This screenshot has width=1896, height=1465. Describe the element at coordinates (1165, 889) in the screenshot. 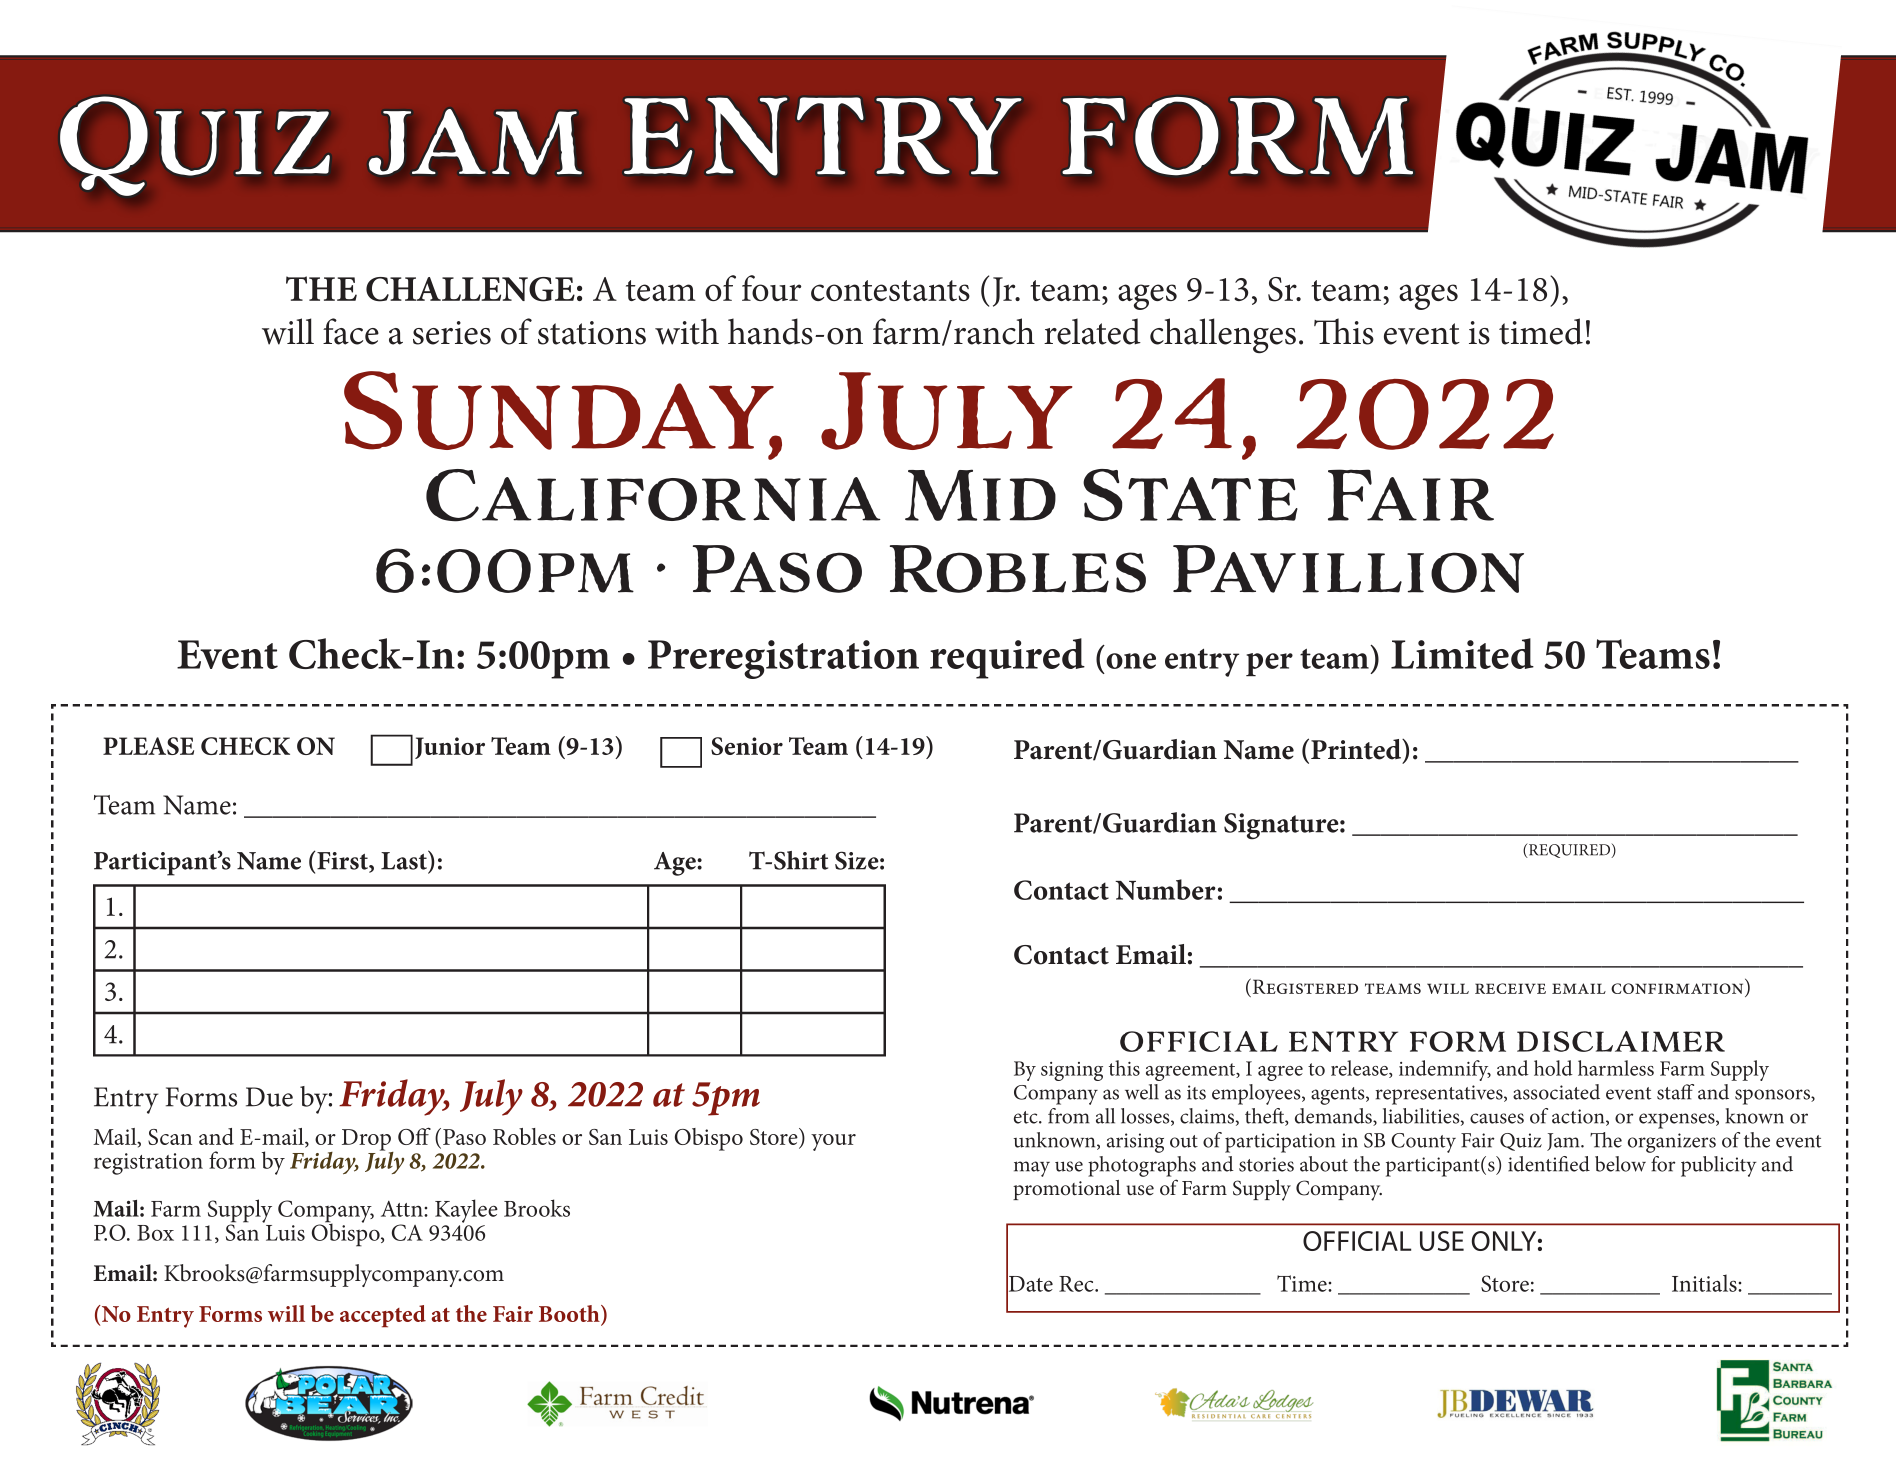

I see `Number` at that location.
